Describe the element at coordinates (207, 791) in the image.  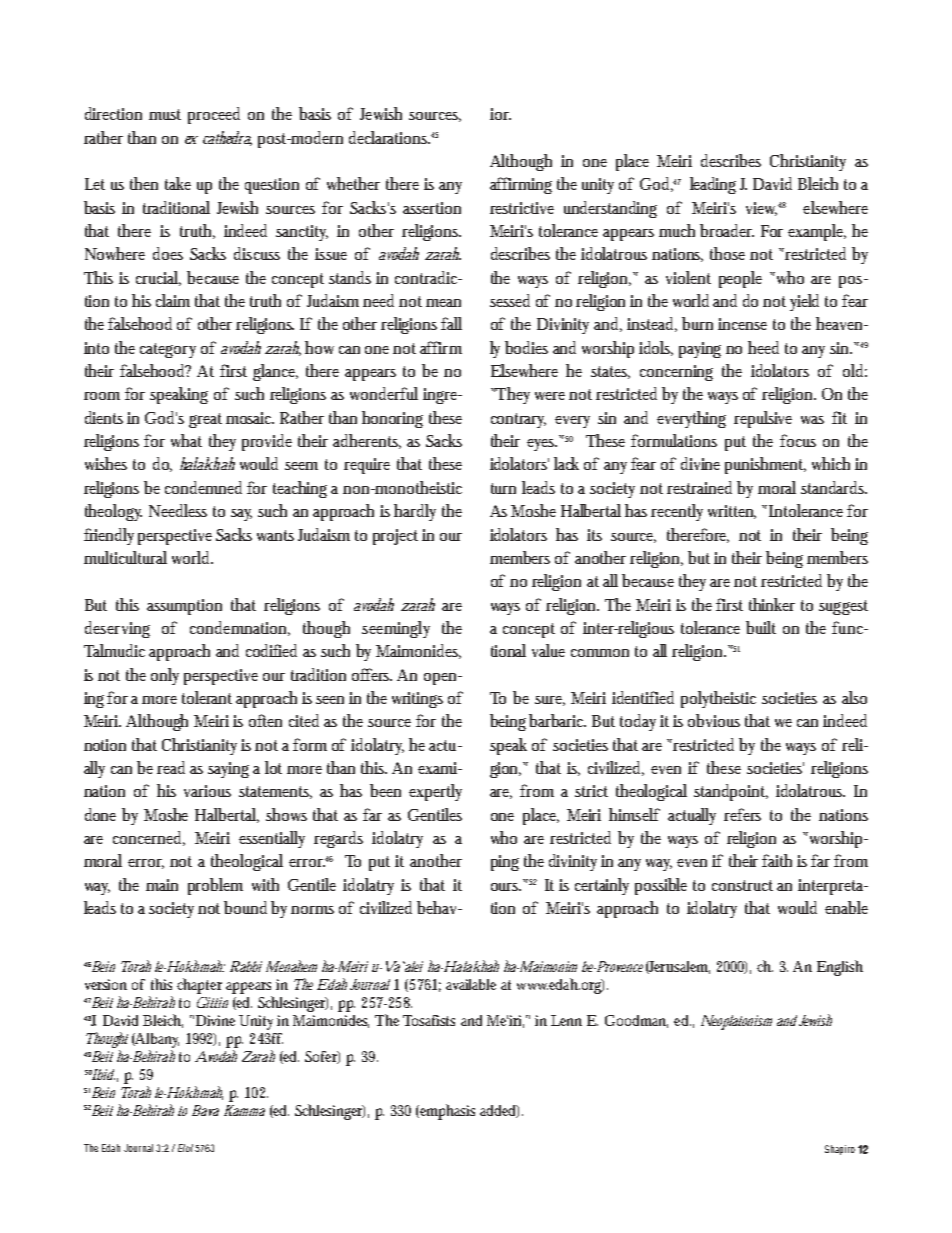
I see `various` at that location.
